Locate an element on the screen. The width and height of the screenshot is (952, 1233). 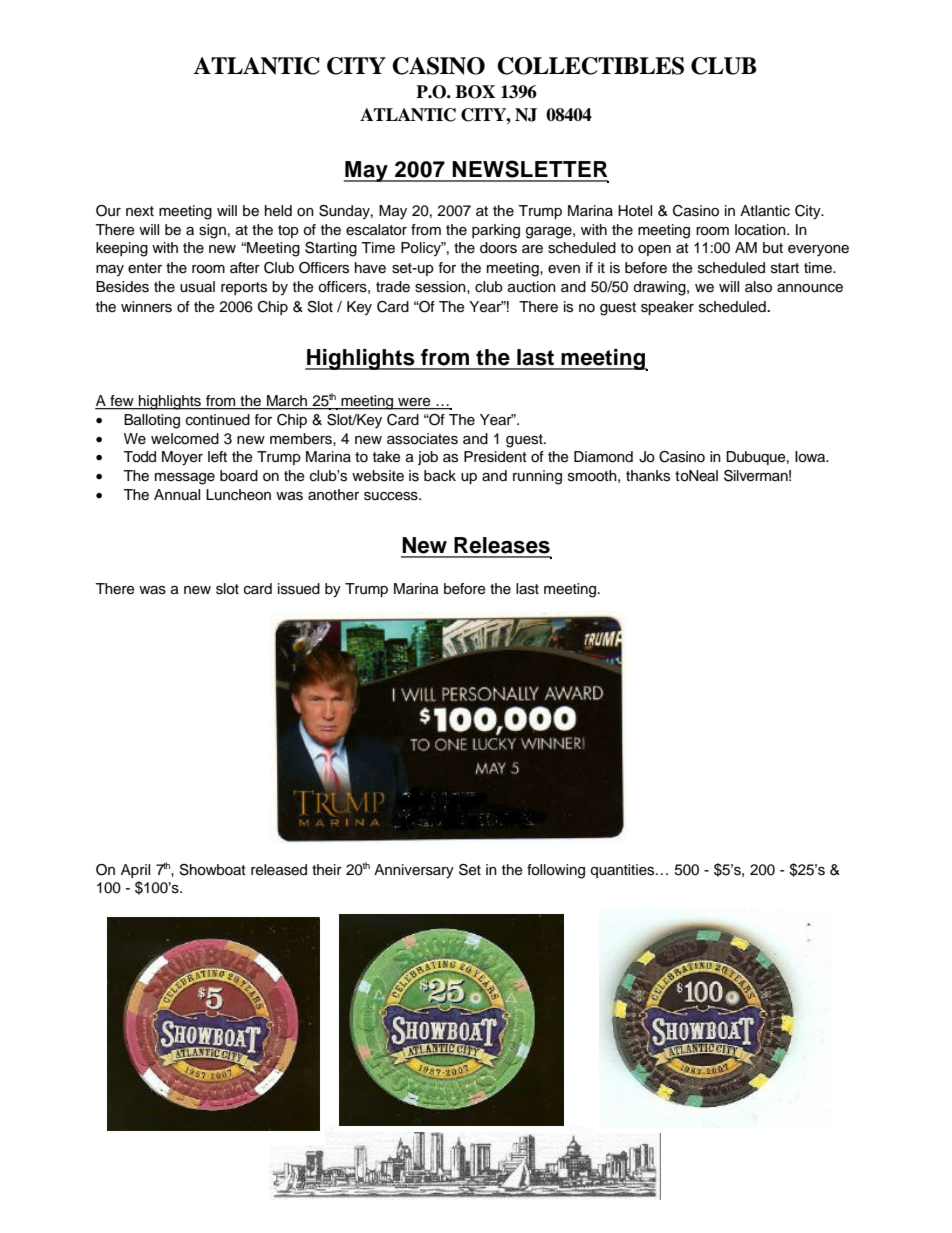
Anniversary is located at coordinates (414, 871).
